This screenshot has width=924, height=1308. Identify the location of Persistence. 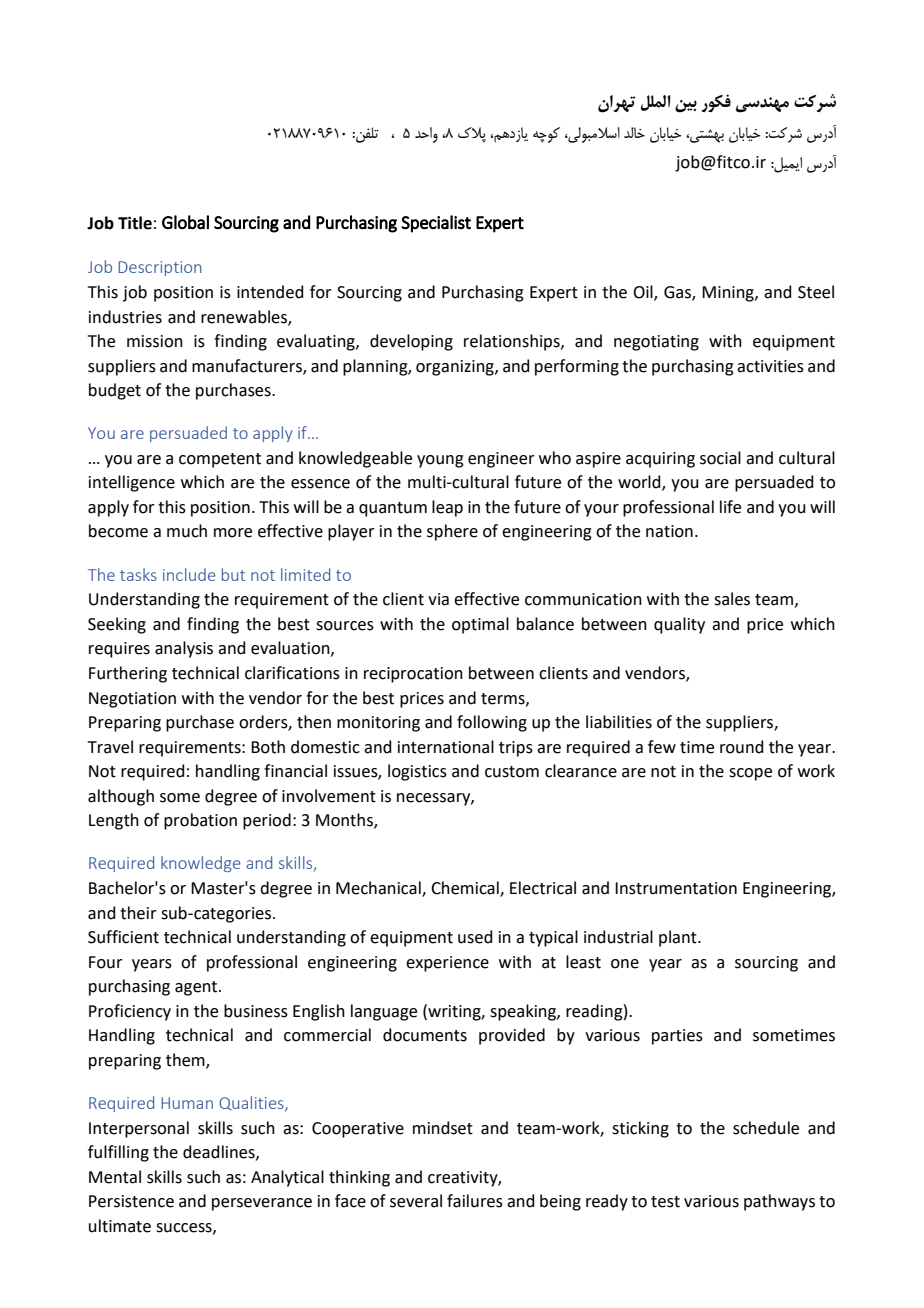
(131, 1201).
